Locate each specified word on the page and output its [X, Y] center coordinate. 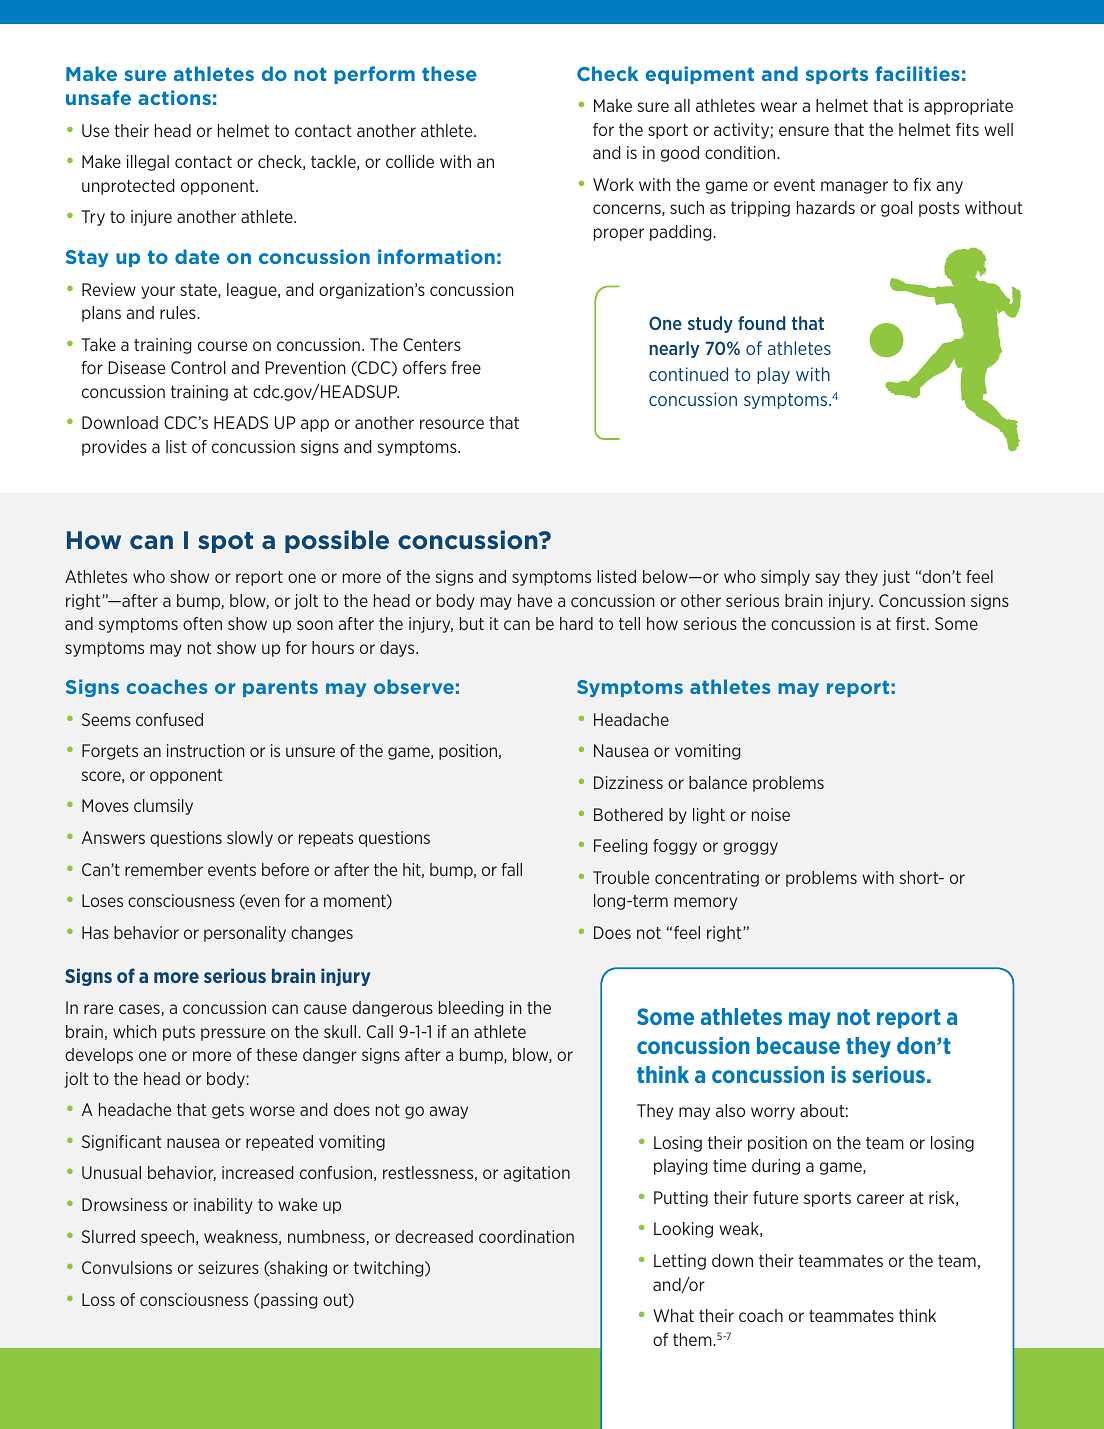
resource [452, 424]
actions [174, 97]
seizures [228, 1267]
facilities [917, 73]
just [896, 578]
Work [613, 184]
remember [164, 869]
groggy [750, 848]
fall [511, 869]
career [880, 1199]
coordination [526, 1236]
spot [225, 542]
